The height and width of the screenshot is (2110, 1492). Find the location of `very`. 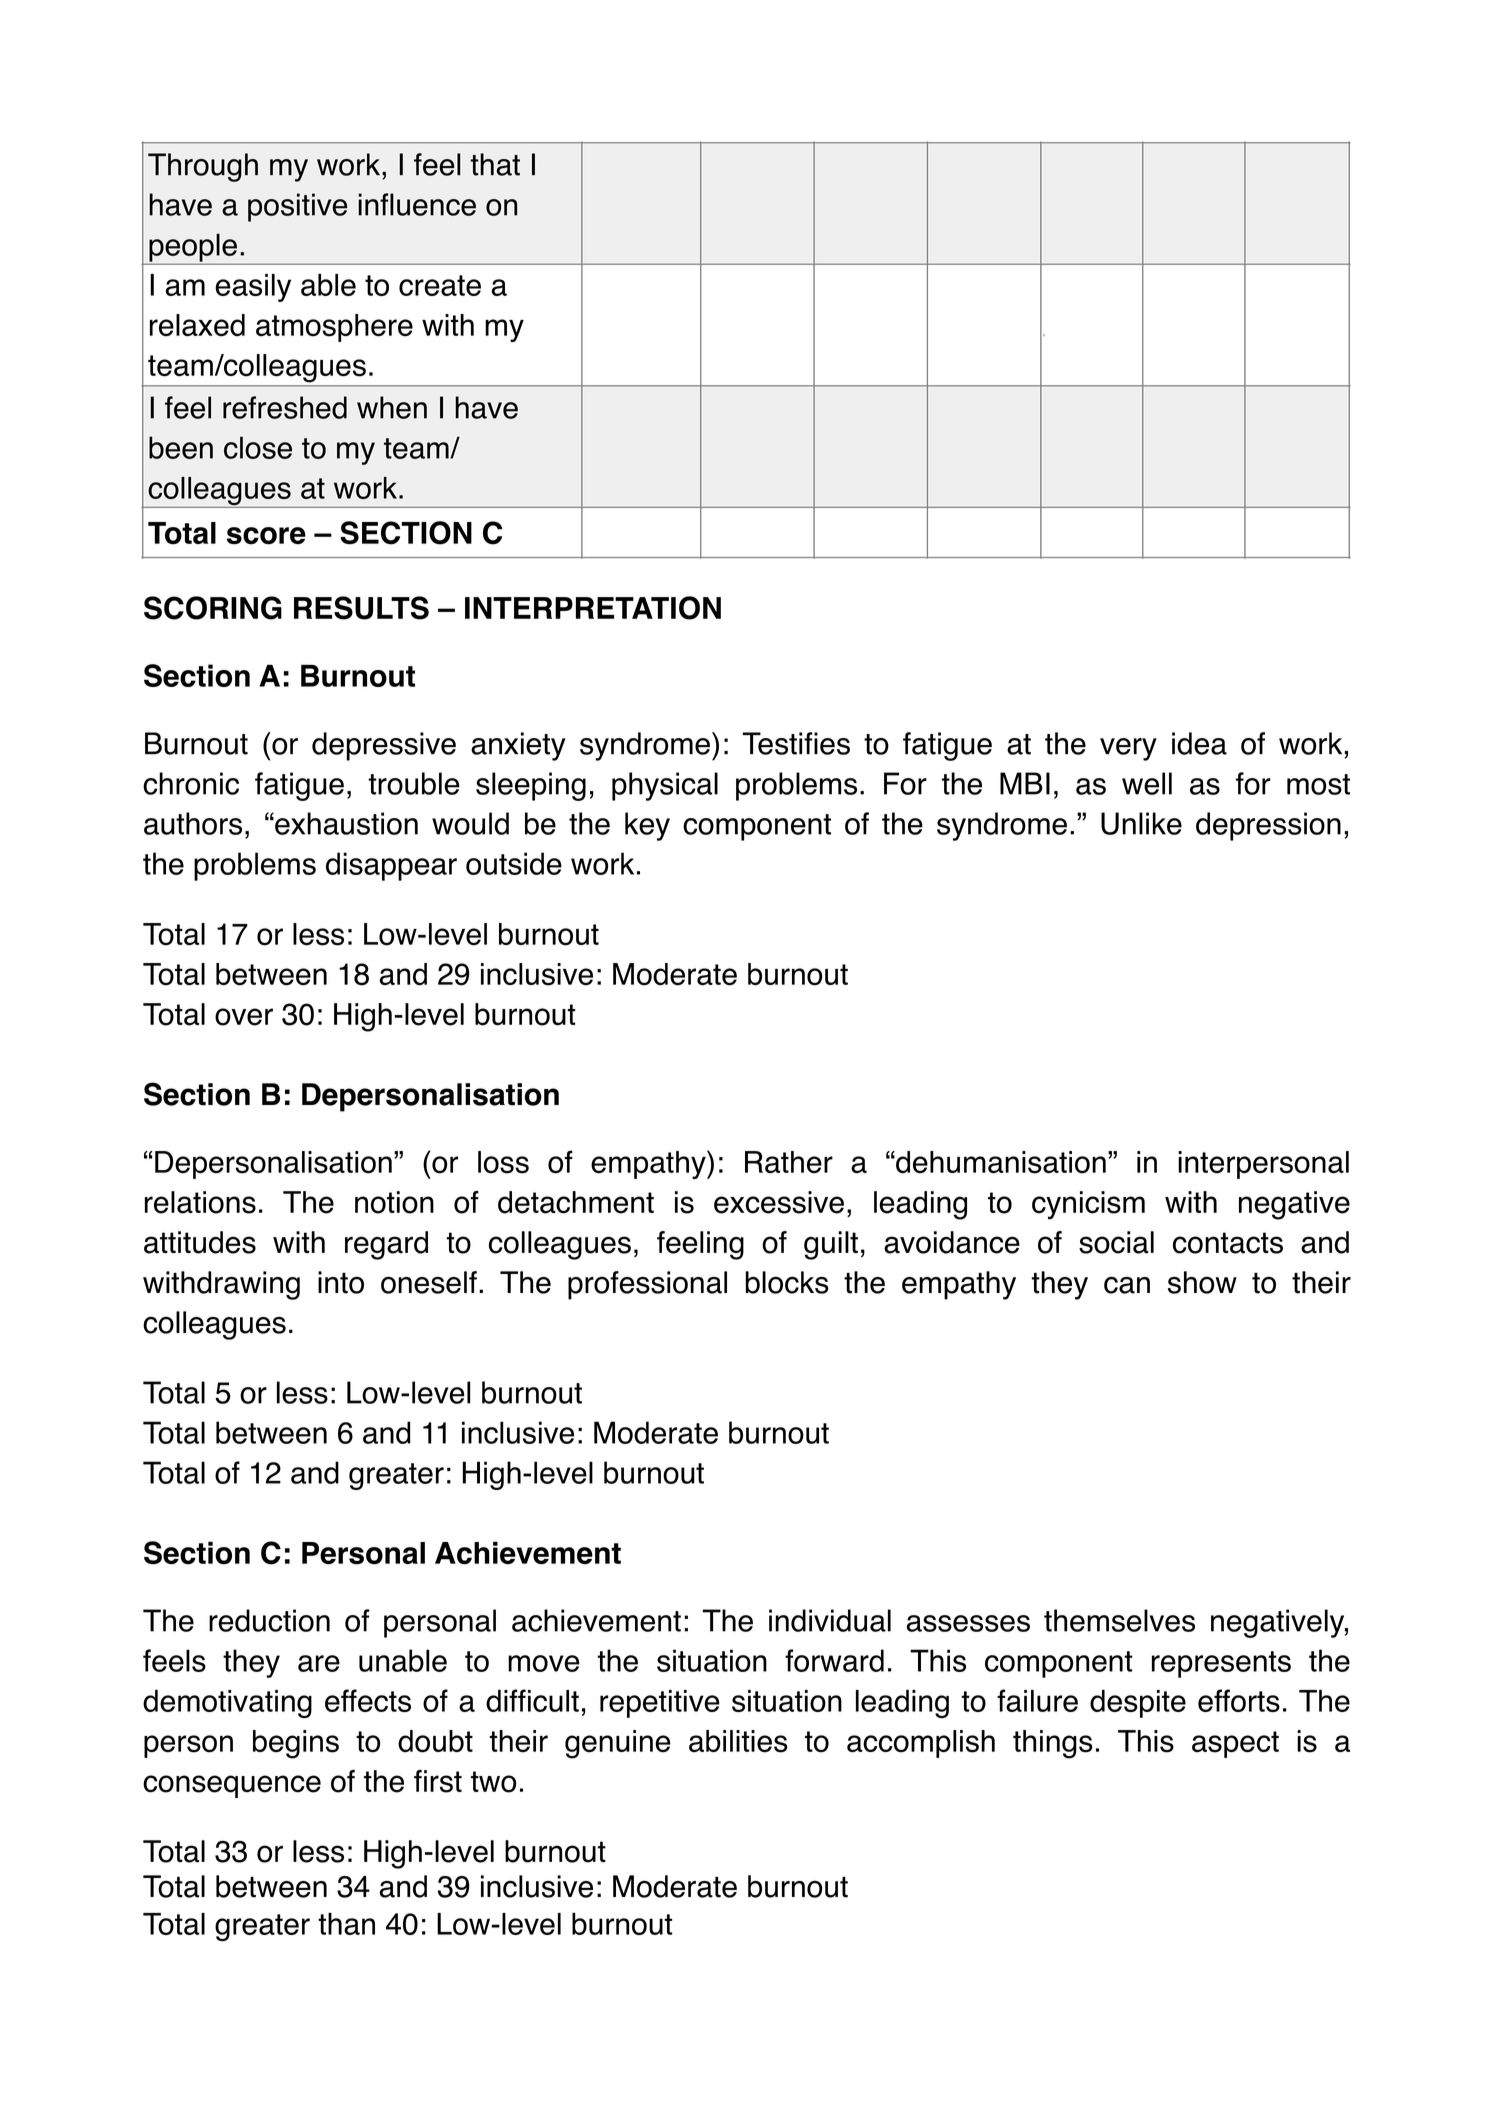

very is located at coordinates (1128, 749).
